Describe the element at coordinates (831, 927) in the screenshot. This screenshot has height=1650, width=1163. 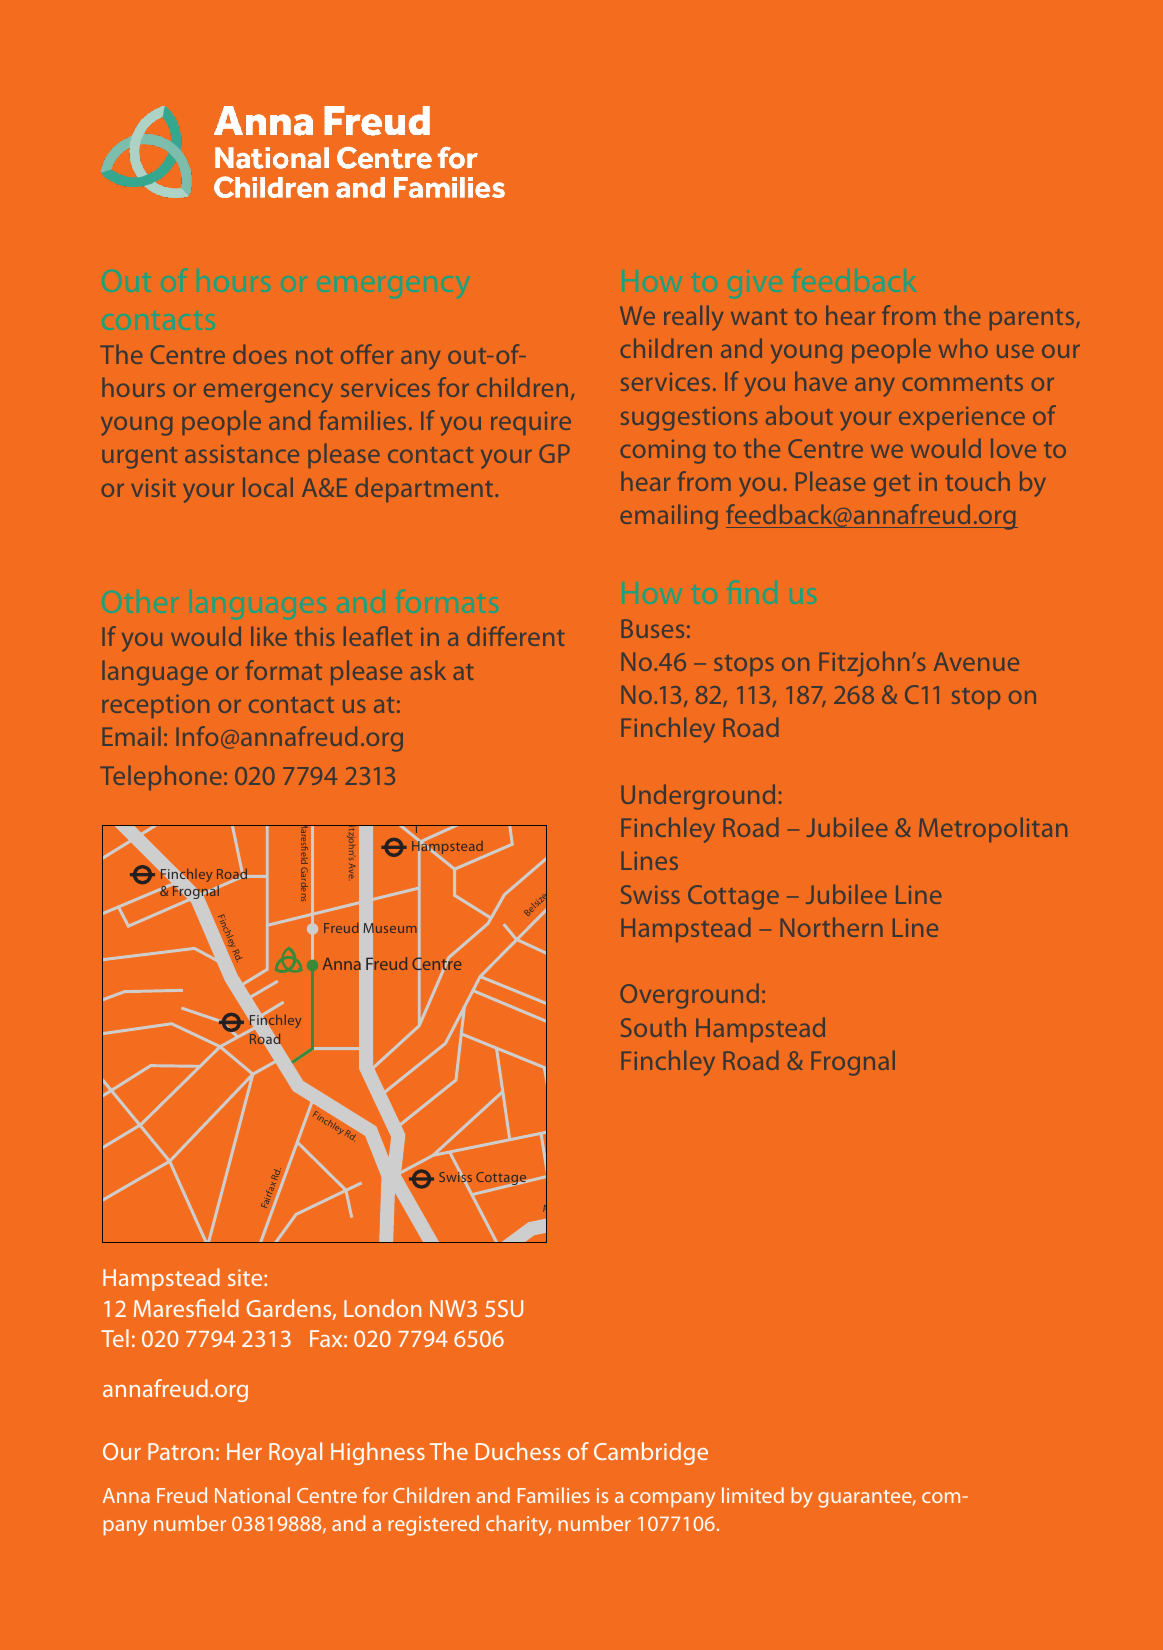
I see `Northern` at that location.
